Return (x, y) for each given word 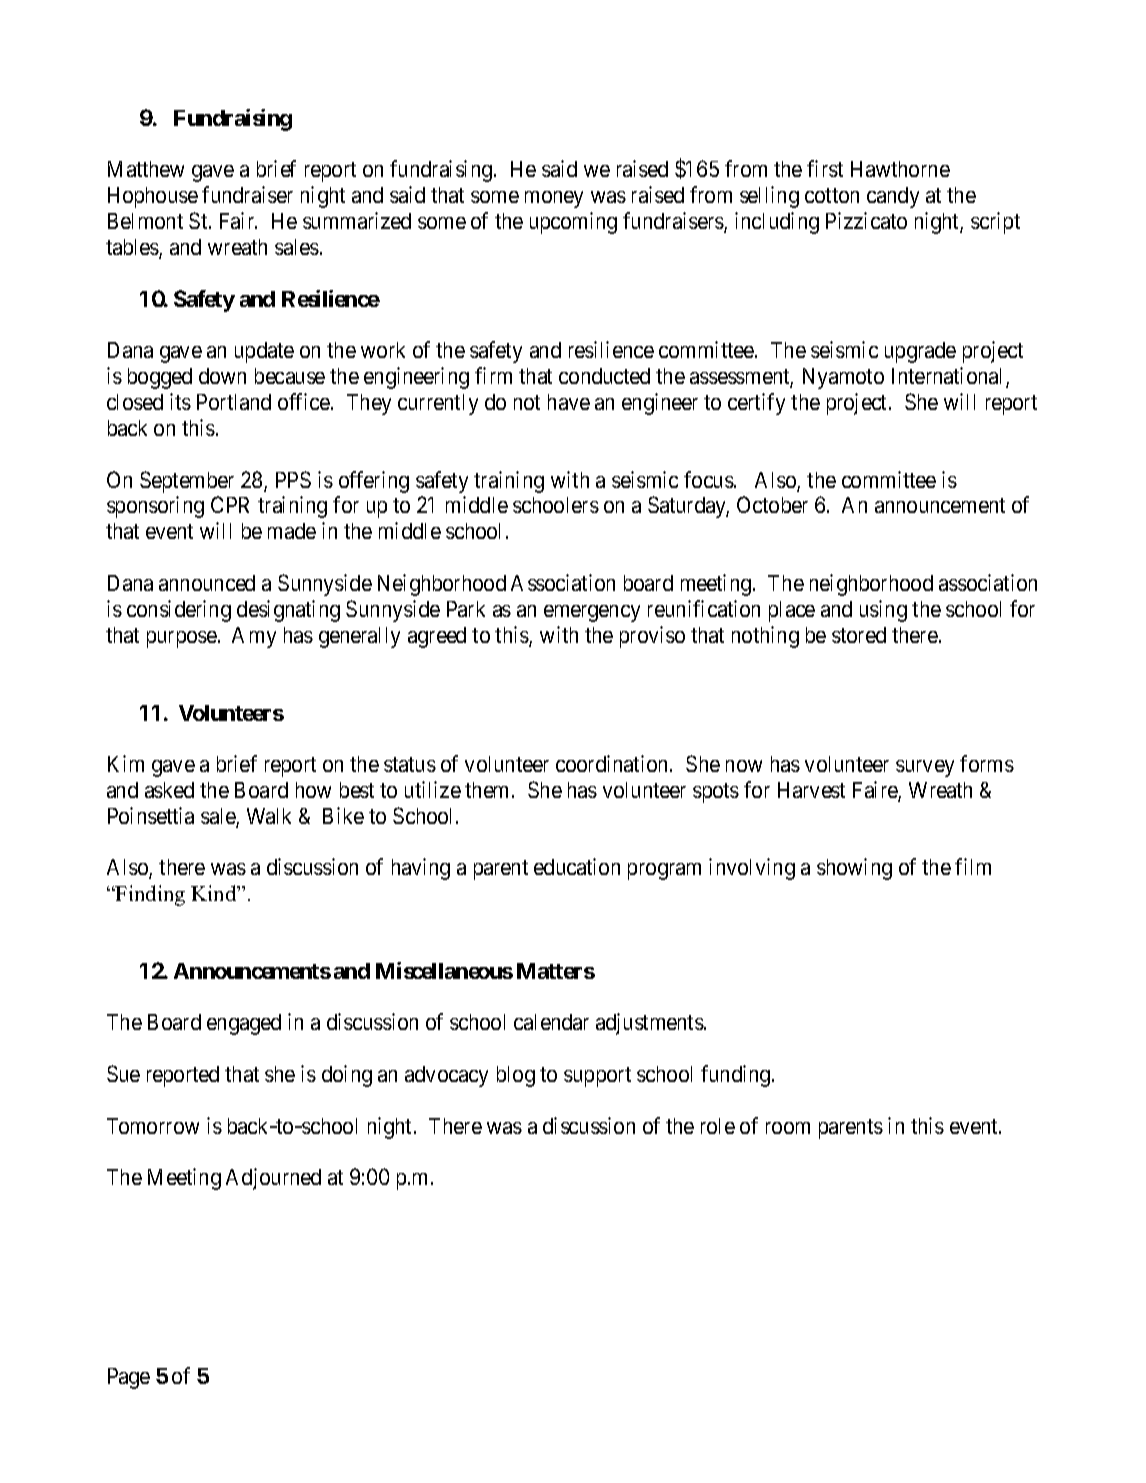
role (718, 1126)
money (554, 199)
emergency (592, 613)
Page (129, 1378)
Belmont (145, 221)
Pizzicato (866, 220)
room (788, 1128)
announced (207, 583)
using (883, 611)
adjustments (650, 1024)
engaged (244, 1024)
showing (854, 869)
